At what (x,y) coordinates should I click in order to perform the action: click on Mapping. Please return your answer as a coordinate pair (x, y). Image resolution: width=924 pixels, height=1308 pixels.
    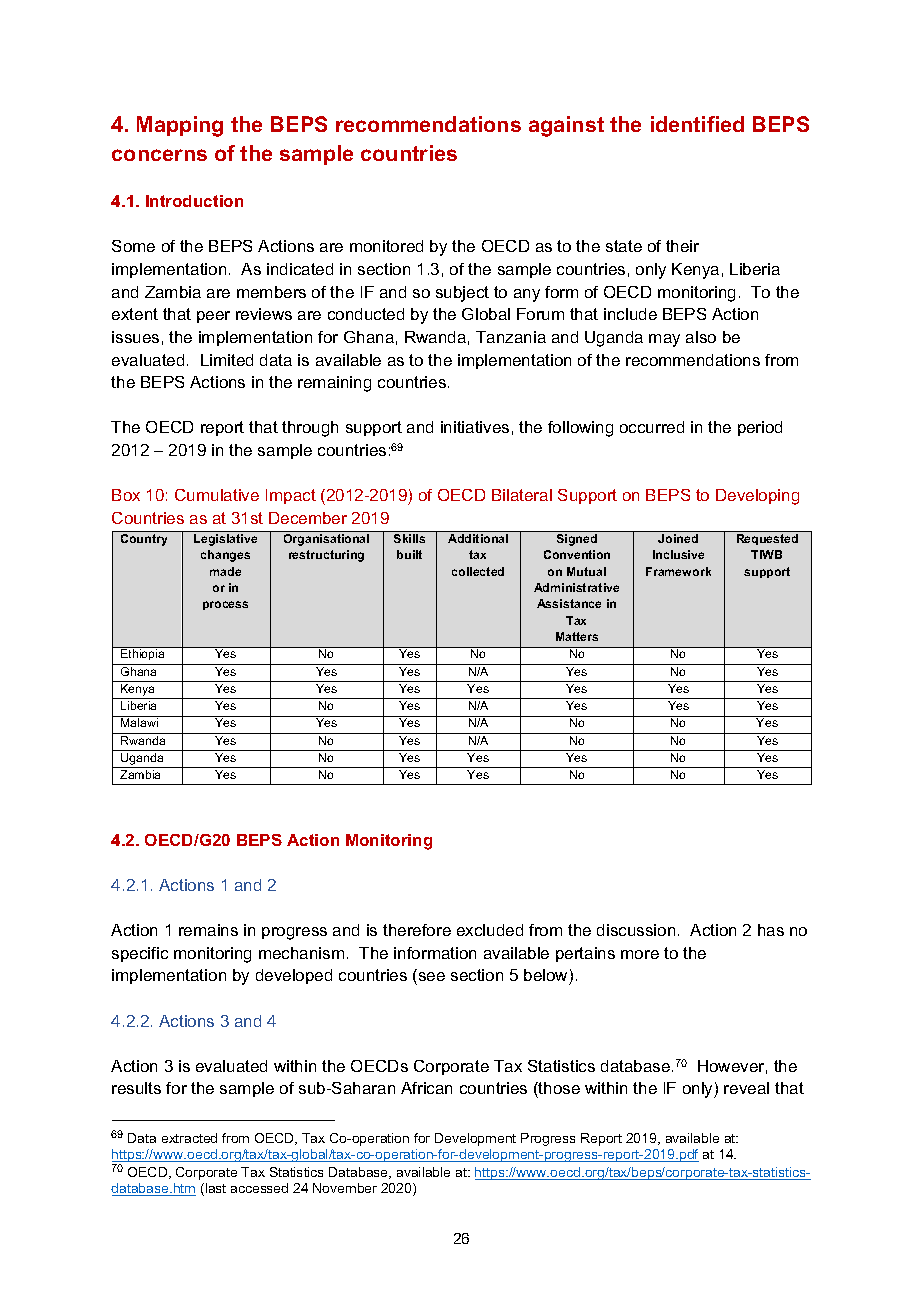
    Looking at the image, I should click on (180, 126).
